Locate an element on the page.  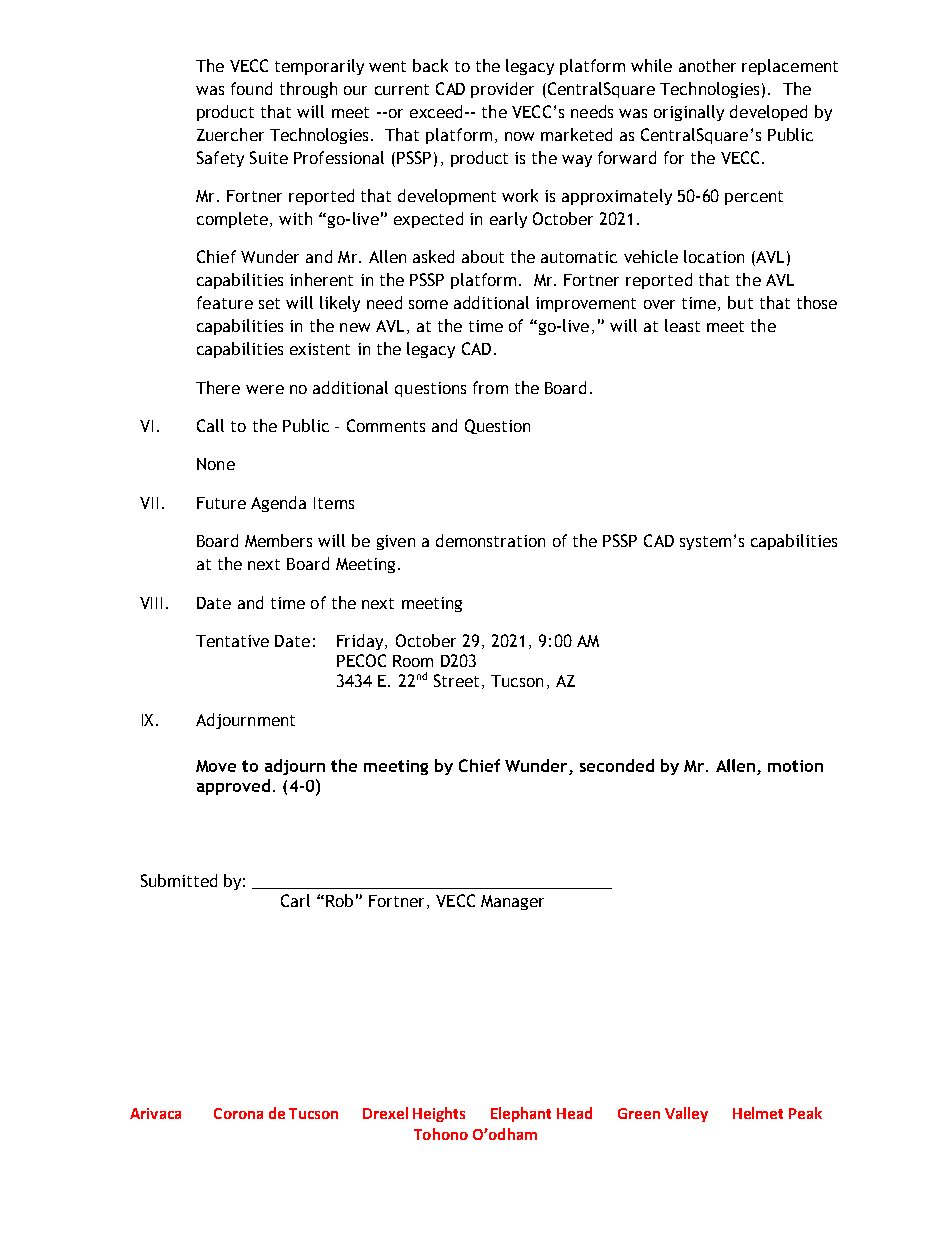
motion is located at coordinates (795, 766).
